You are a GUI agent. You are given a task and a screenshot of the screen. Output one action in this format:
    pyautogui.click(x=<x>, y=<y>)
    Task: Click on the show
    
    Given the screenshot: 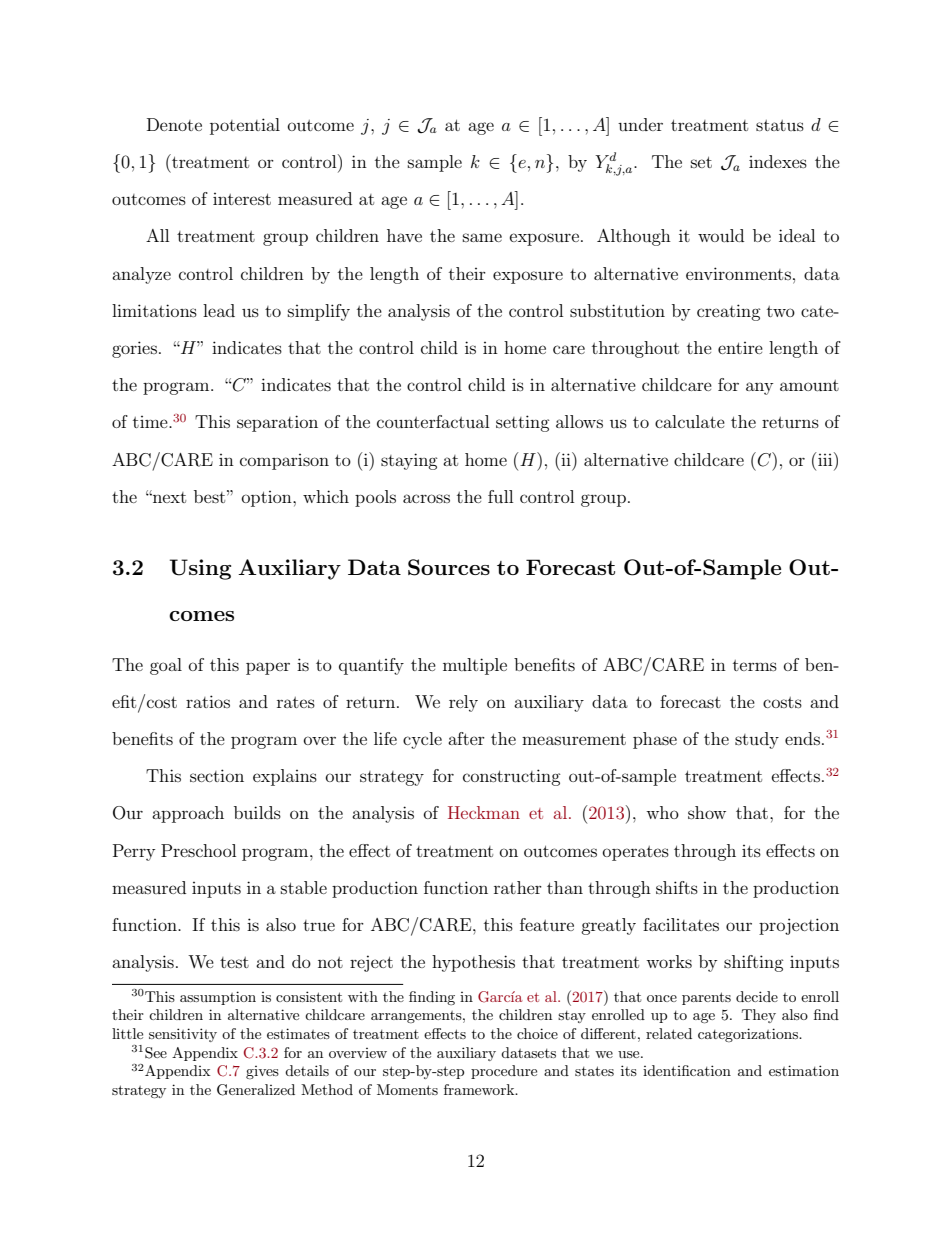 What is the action you would take?
    pyautogui.click(x=707, y=812)
